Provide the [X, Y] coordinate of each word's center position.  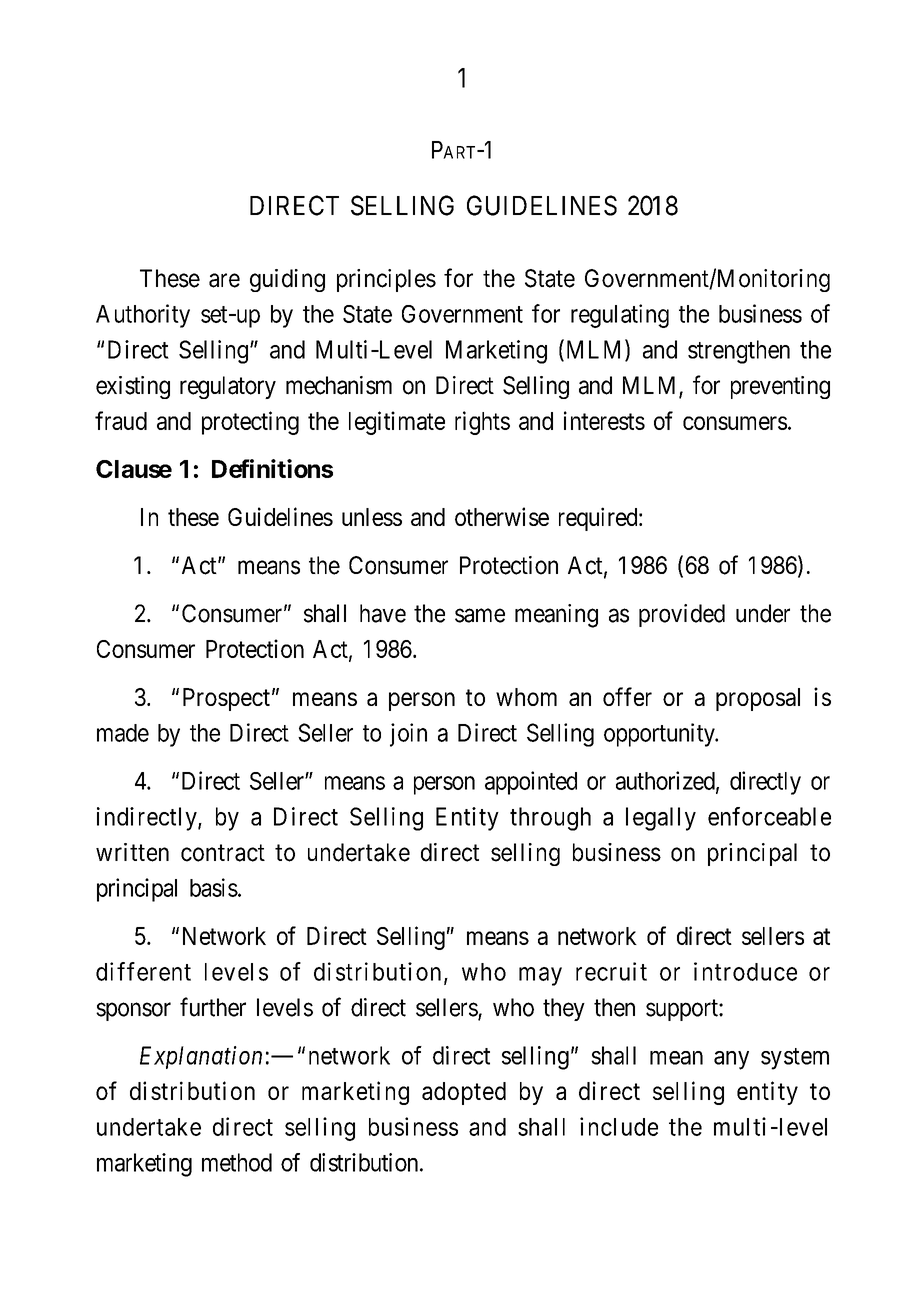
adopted [464, 1093]
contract [223, 853]
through [550, 819]
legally [661, 819]
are [224, 280]
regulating [620, 316]
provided [682, 615]
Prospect [226, 699]
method [237, 1162]
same [480, 615]
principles [386, 280]
